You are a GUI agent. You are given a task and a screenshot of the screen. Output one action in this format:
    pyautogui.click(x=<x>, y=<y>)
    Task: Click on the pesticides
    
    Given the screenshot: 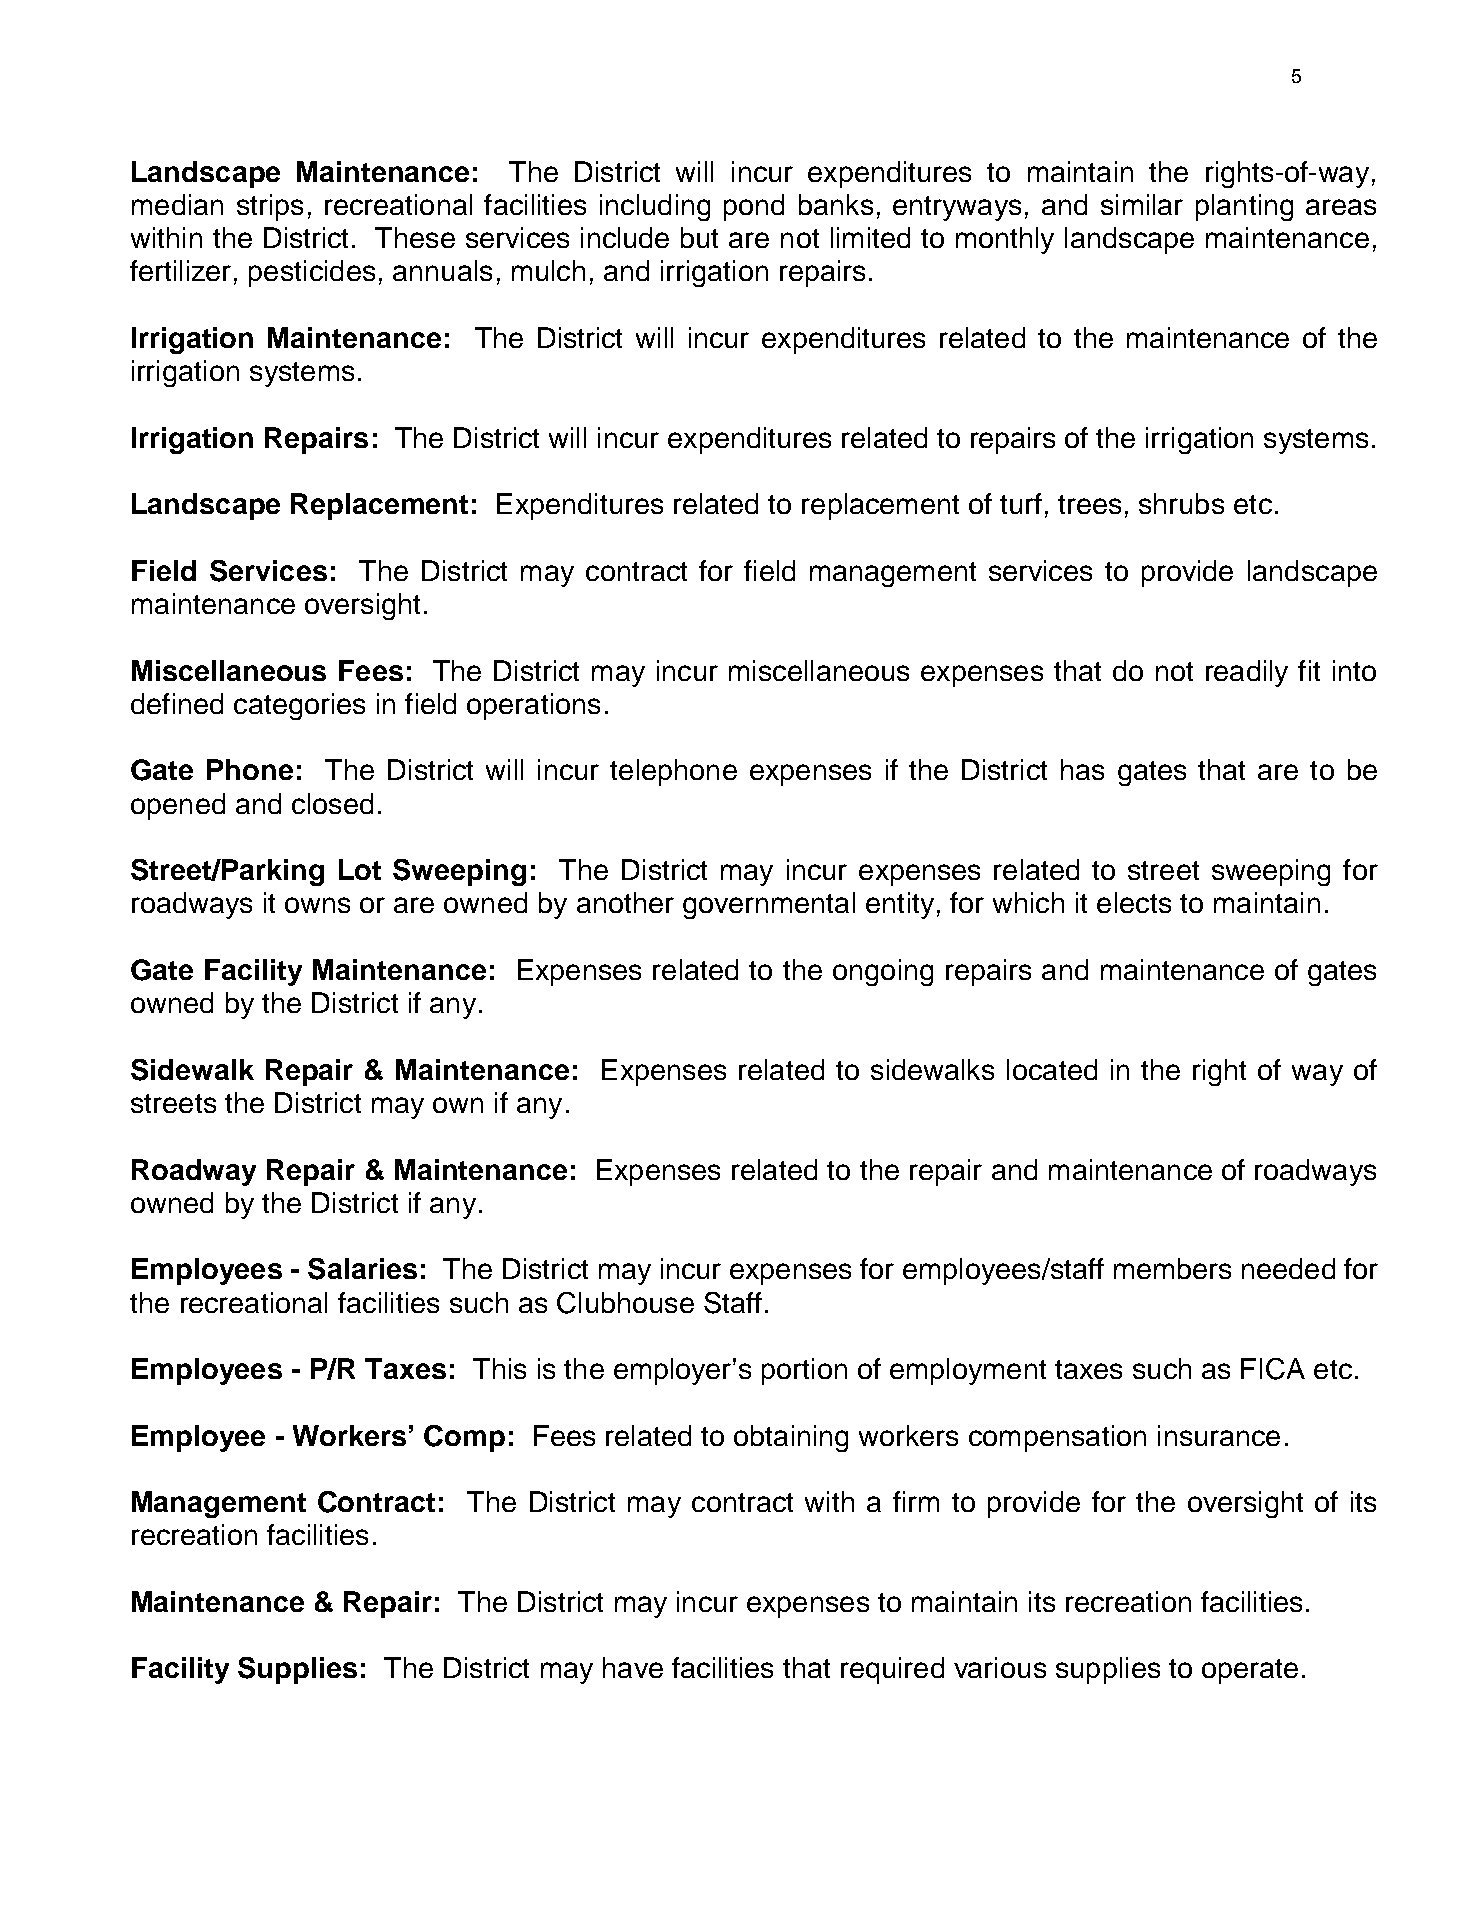 What is the action you would take?
    pyautogui.click(x=312, y=273)
